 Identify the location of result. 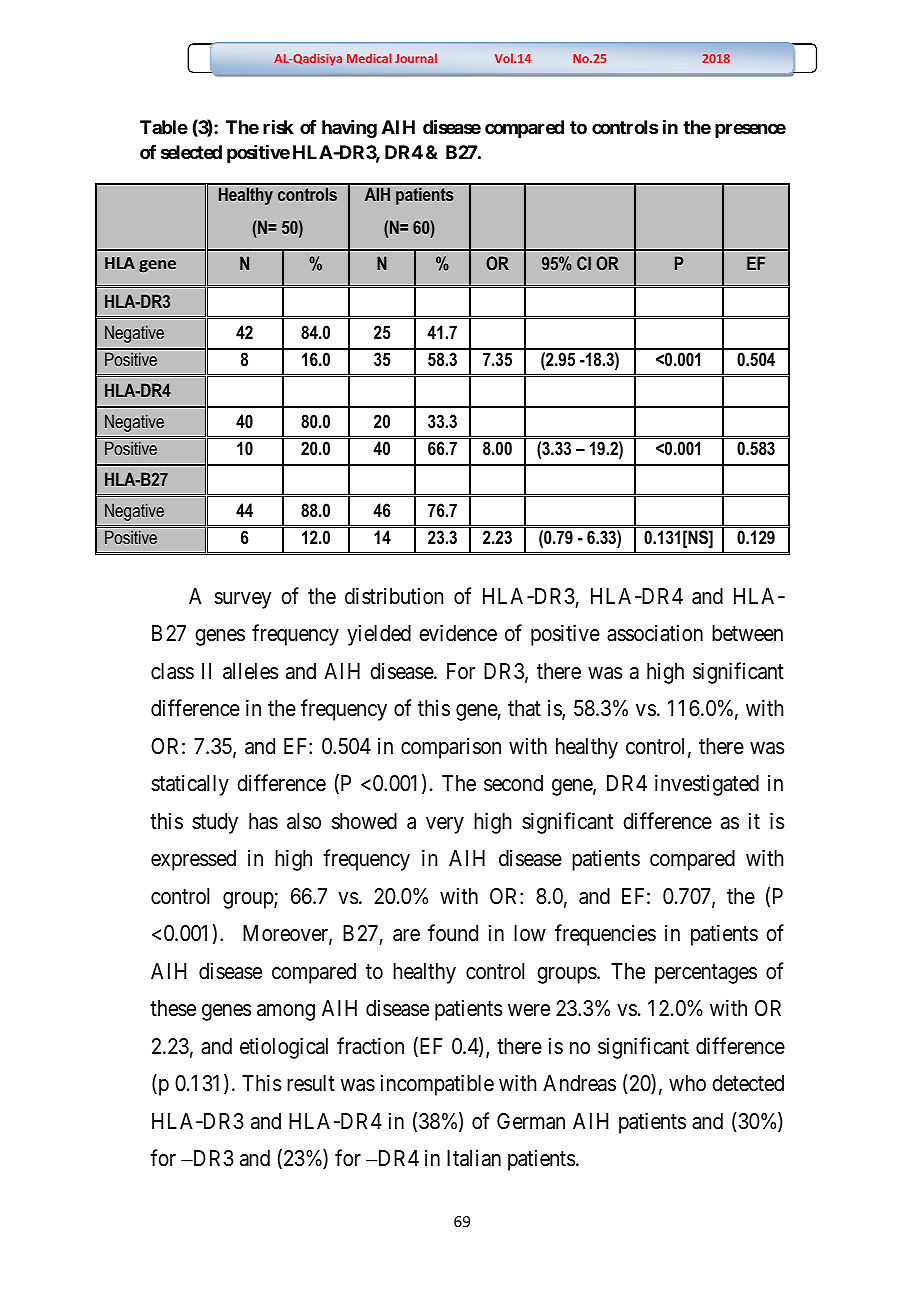
(311, 1083).
